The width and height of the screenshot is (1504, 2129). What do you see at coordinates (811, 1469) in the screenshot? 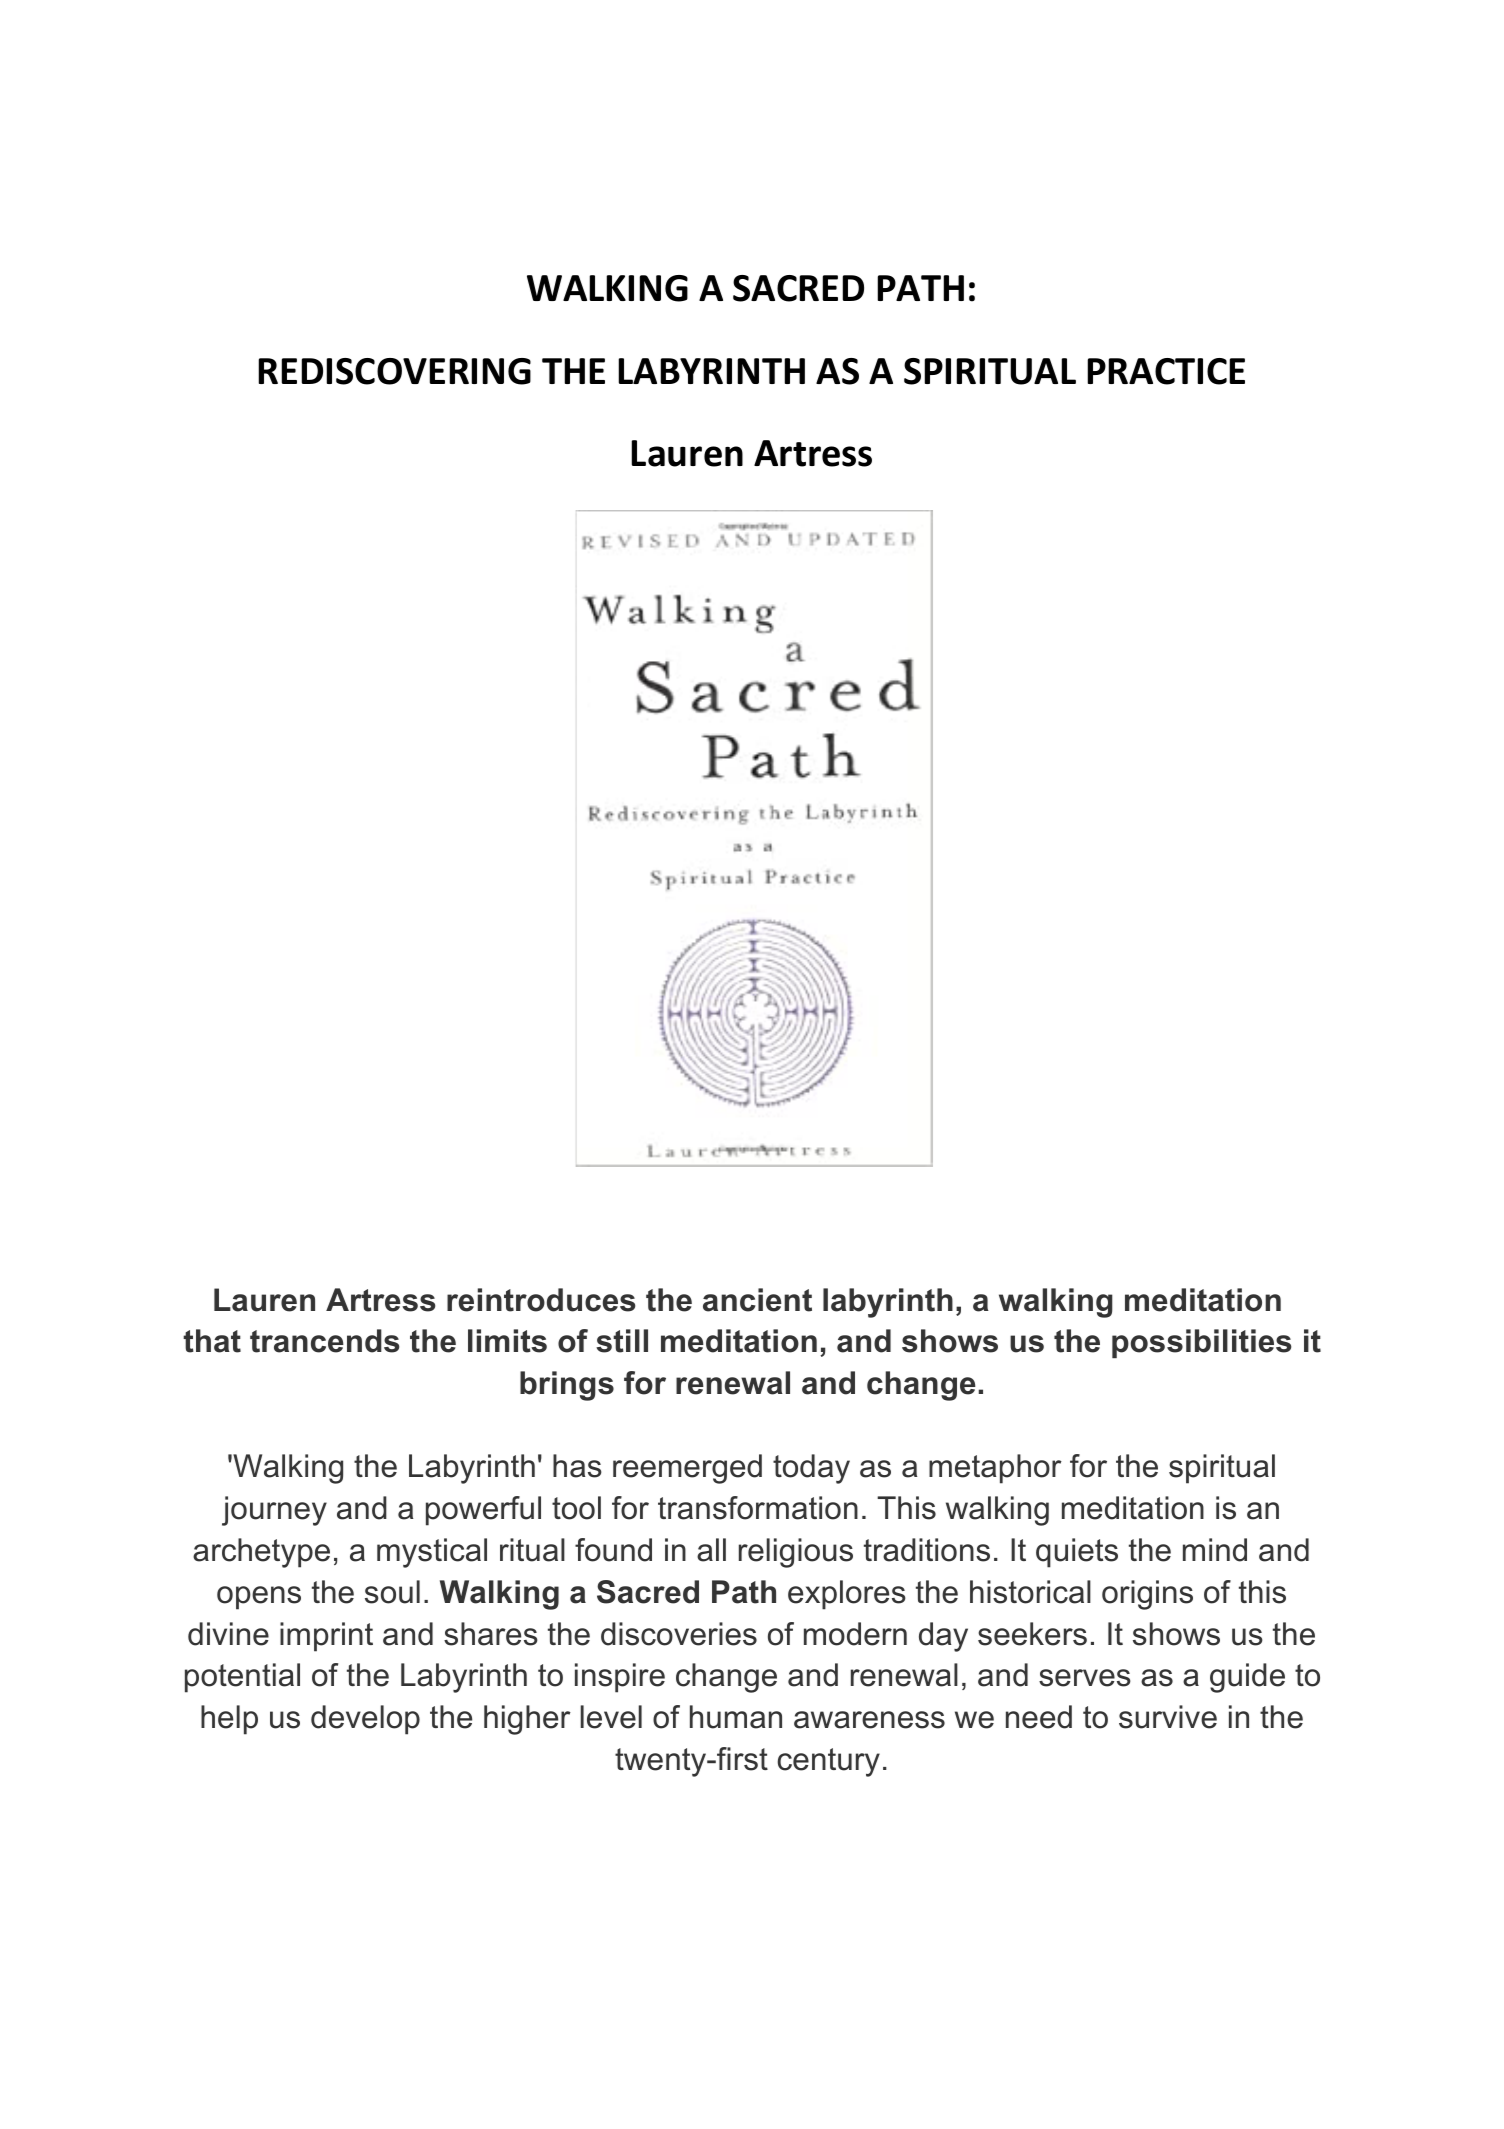
I see `today` at bounding box center [811, 1469].
